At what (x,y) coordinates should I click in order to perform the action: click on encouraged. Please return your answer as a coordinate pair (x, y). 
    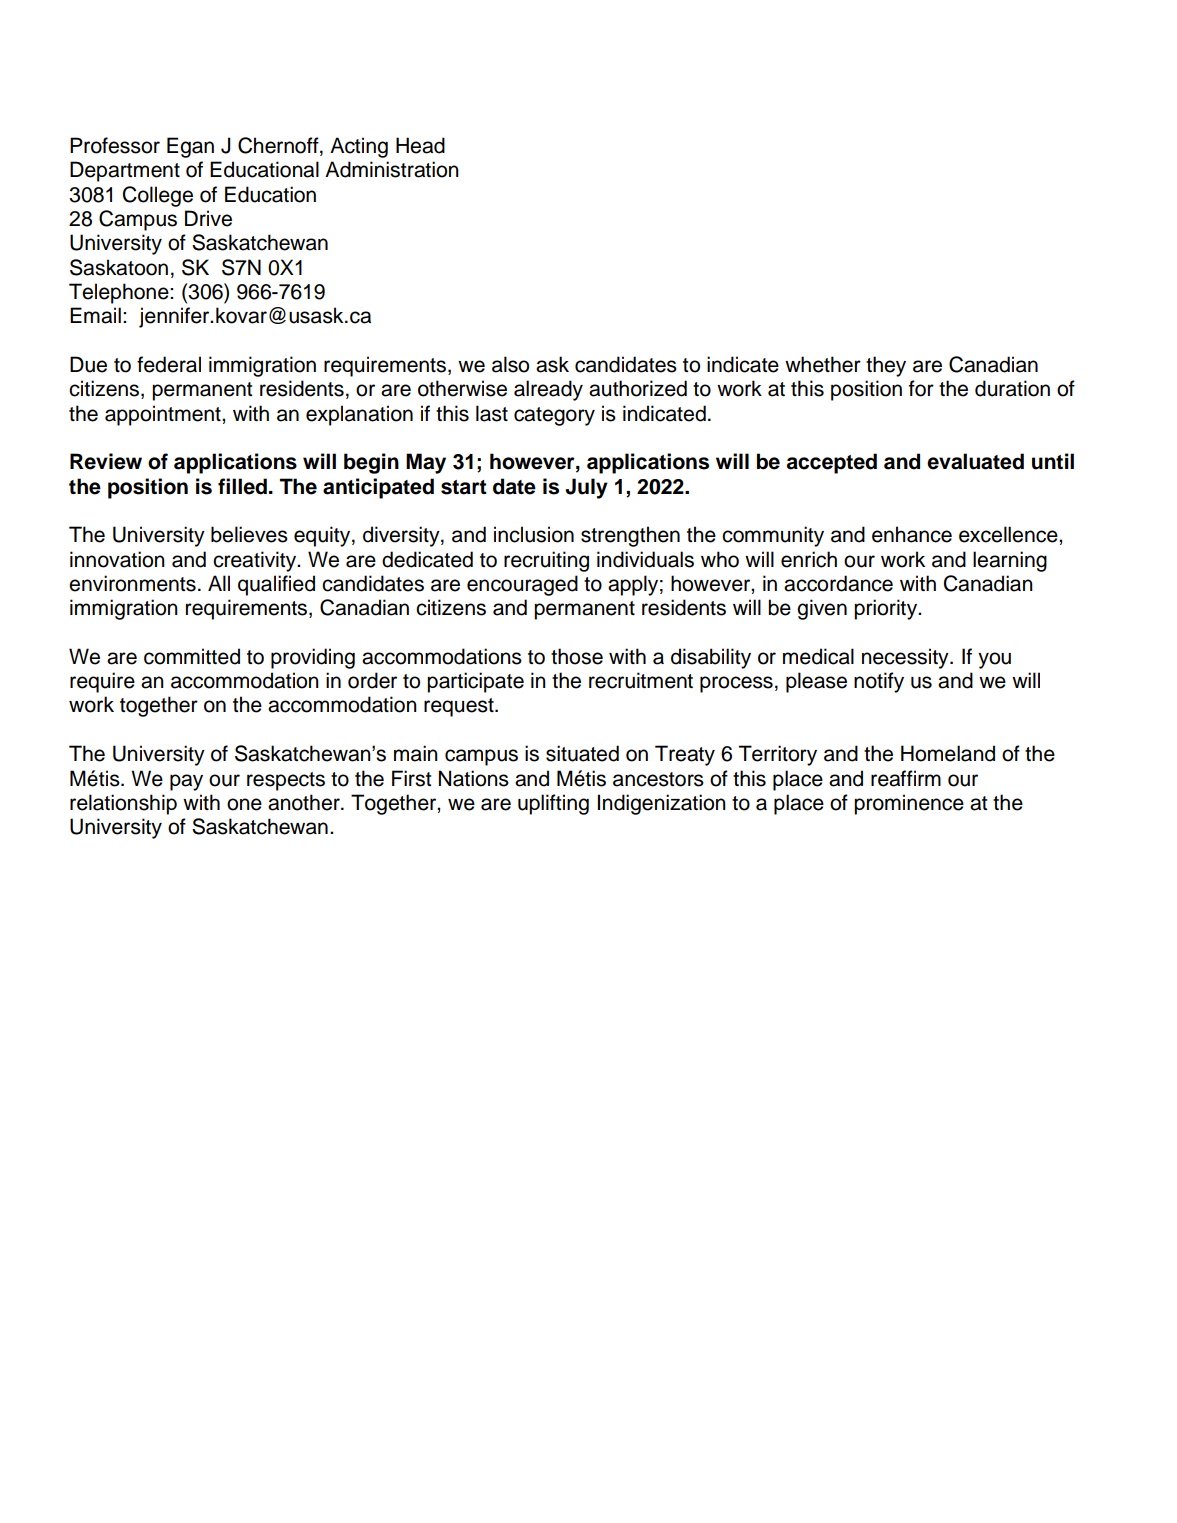
    Looking at the image, I should click on (522, 585).
